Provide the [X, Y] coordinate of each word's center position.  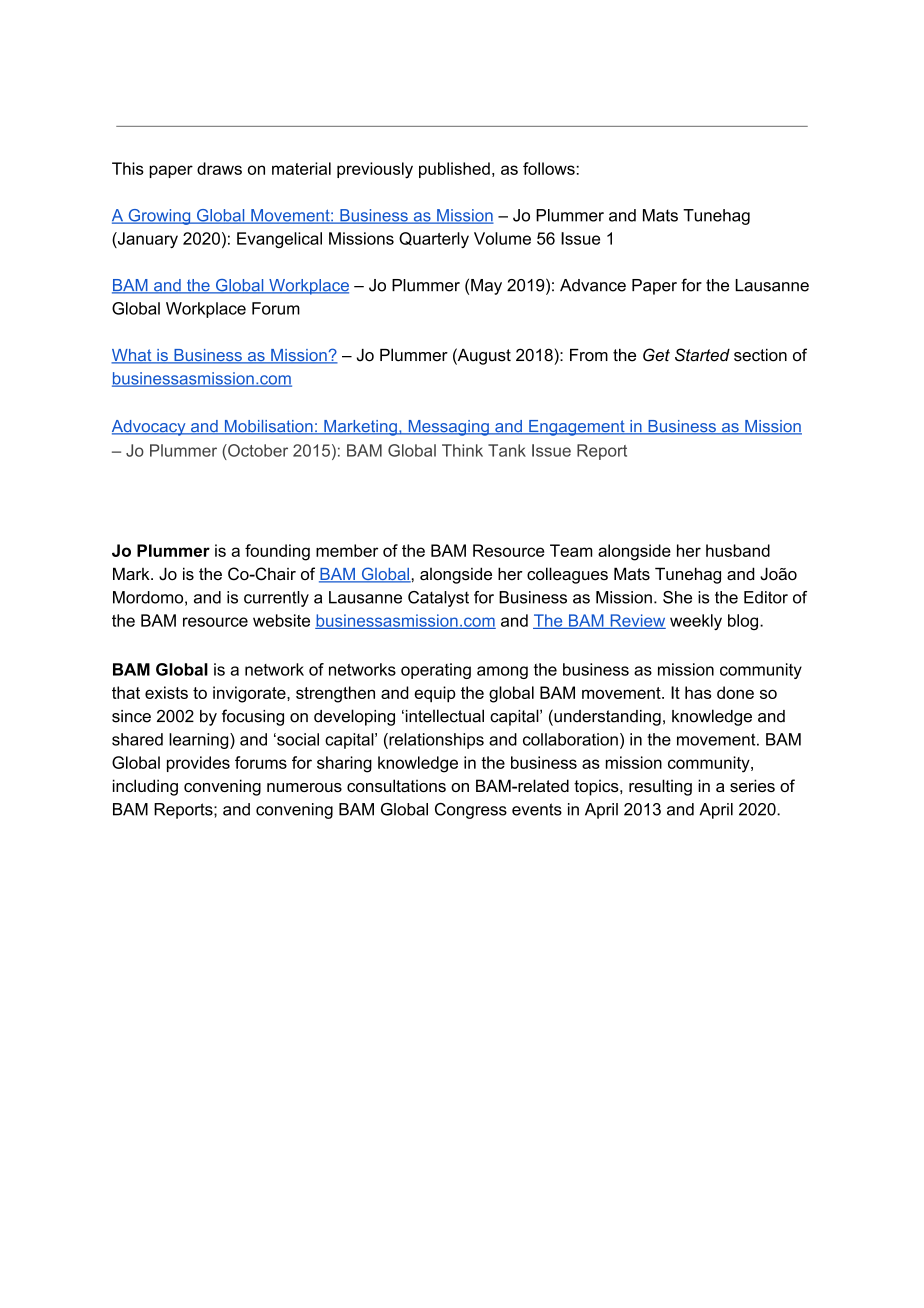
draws [219, 168]
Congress [471, 811]
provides [198, 764]
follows [549, 168]
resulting [660, 787]
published [454, 170]
